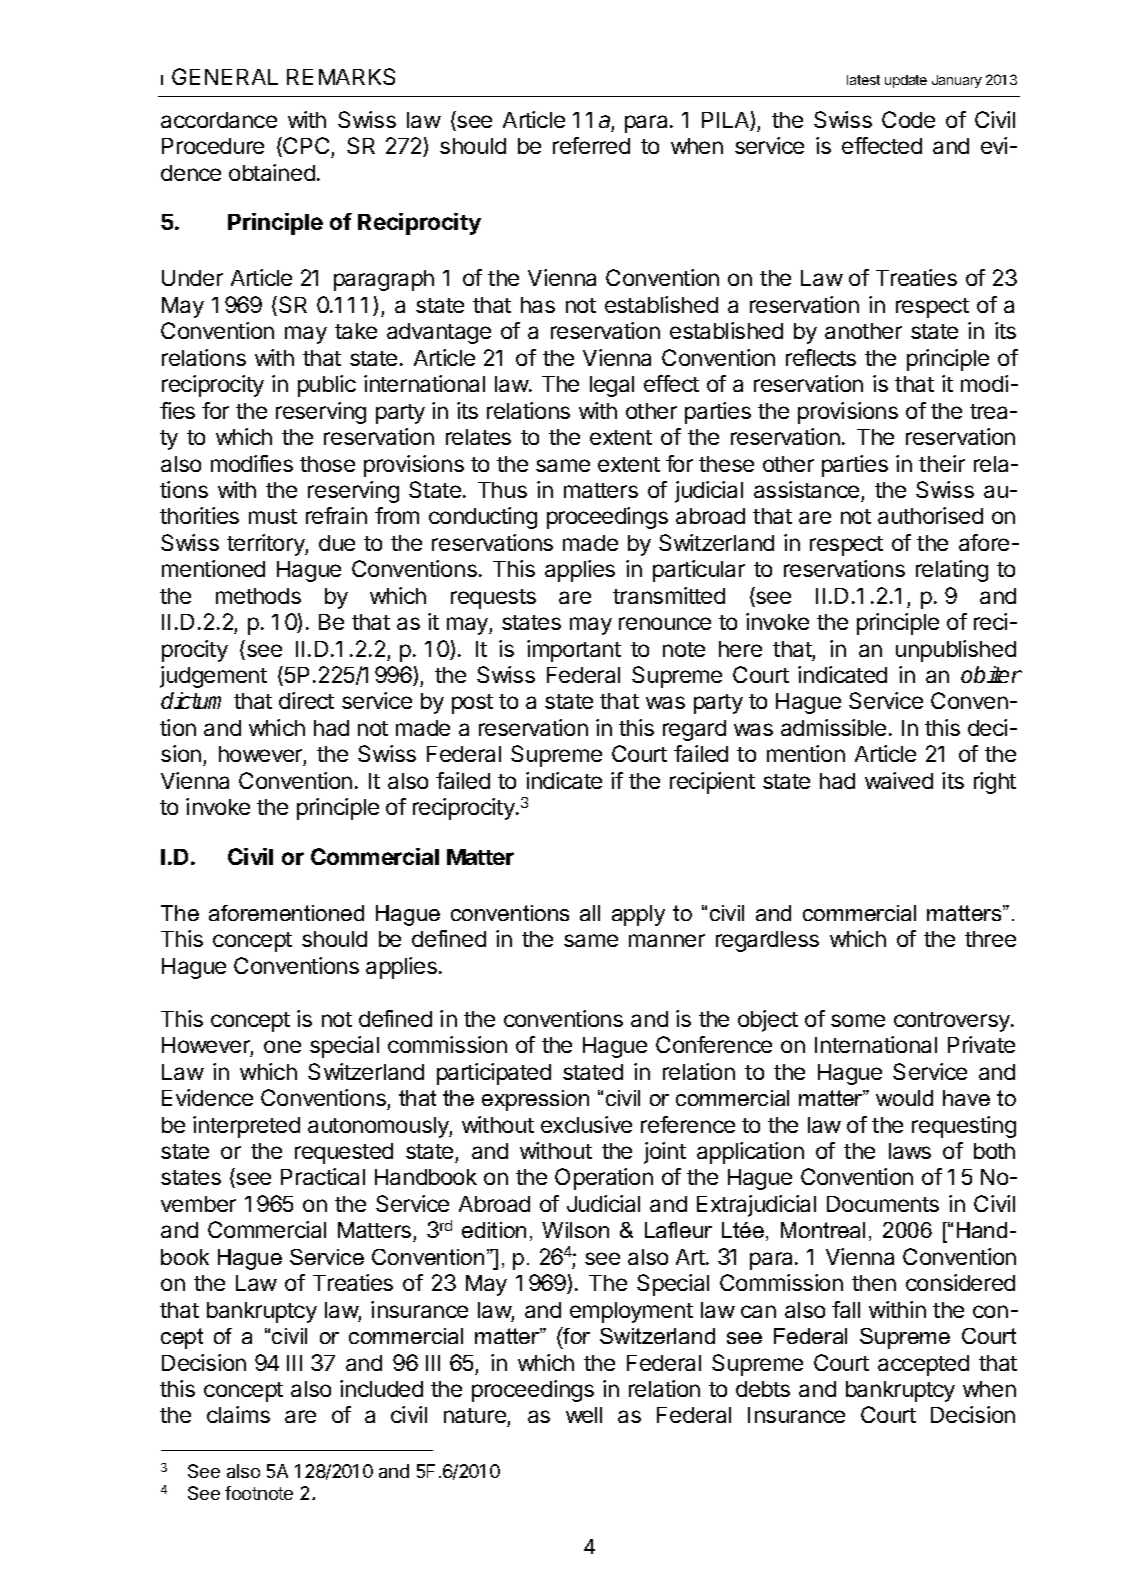 This image has width=1124, height=1590. Describe the element at coordinates (584, 1415) in the image. I see `well` at that location.
